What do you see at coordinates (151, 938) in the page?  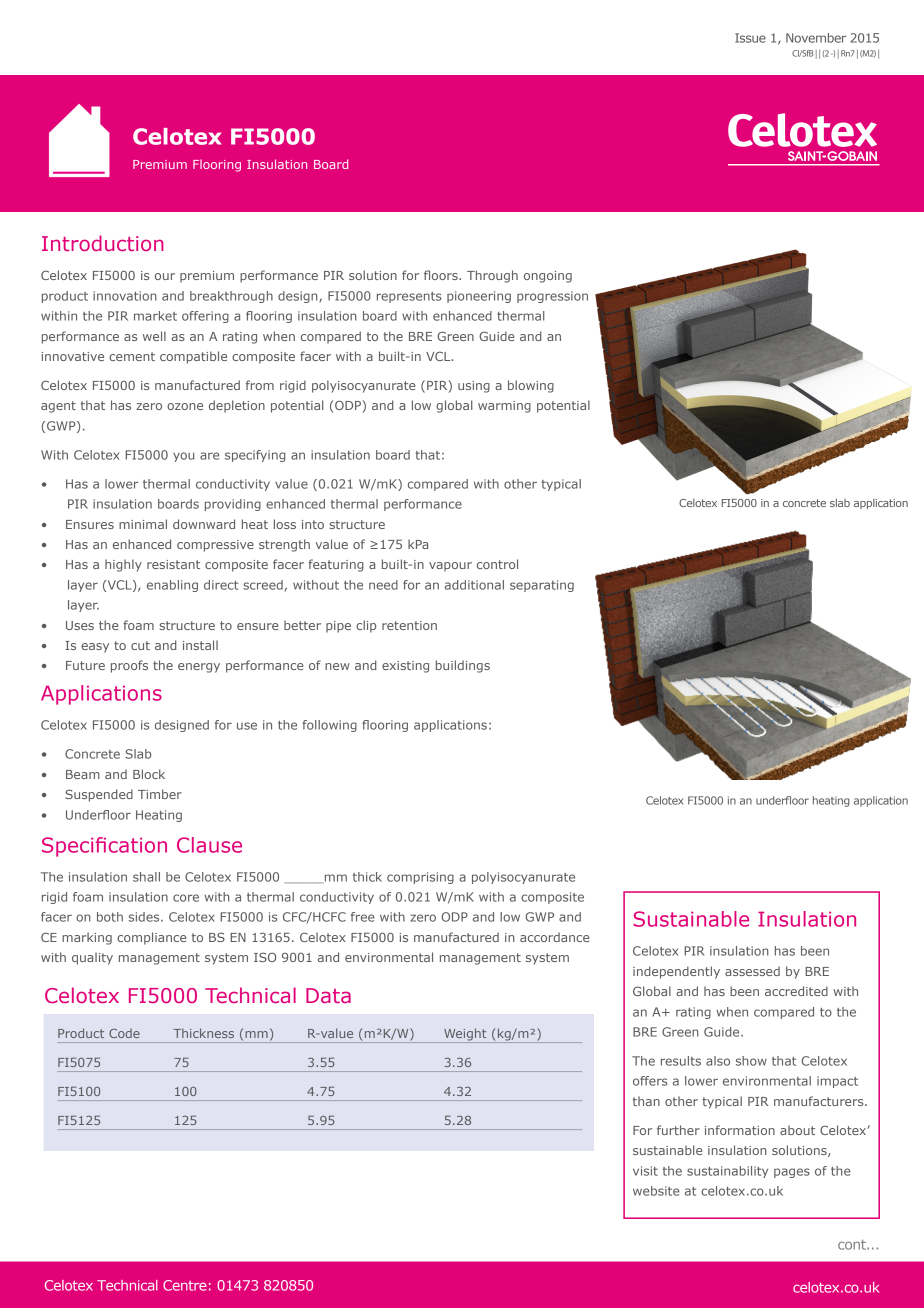 I see `compliance` at bounding box center [151, 938].
